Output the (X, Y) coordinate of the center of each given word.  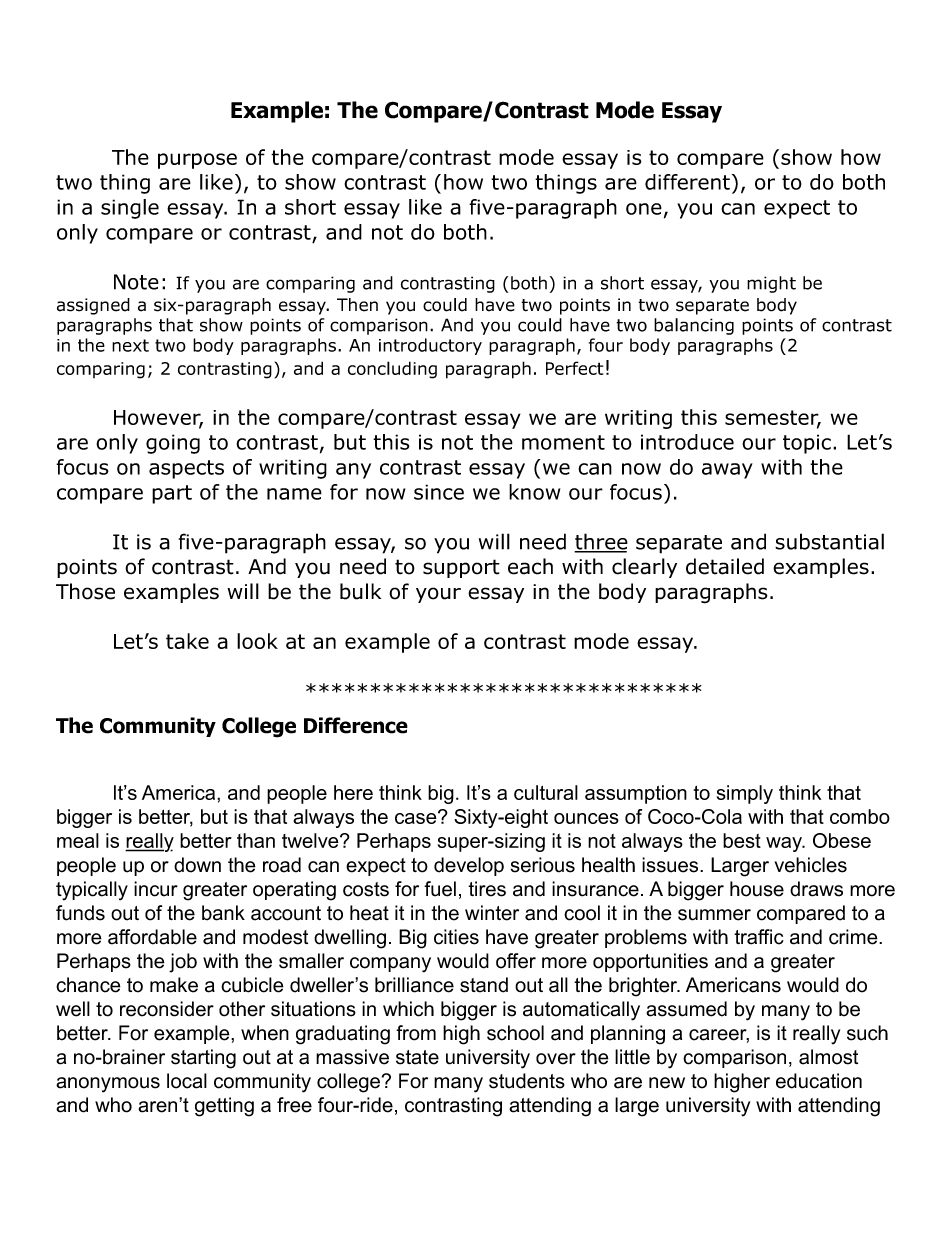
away (727, 471)
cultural (546, 792)
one (644, 209)
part (172, 494)
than (256, 840)
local (187, 1081)
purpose (197, 161)
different (687, 182)
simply (745, 794)
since (439, 492)
